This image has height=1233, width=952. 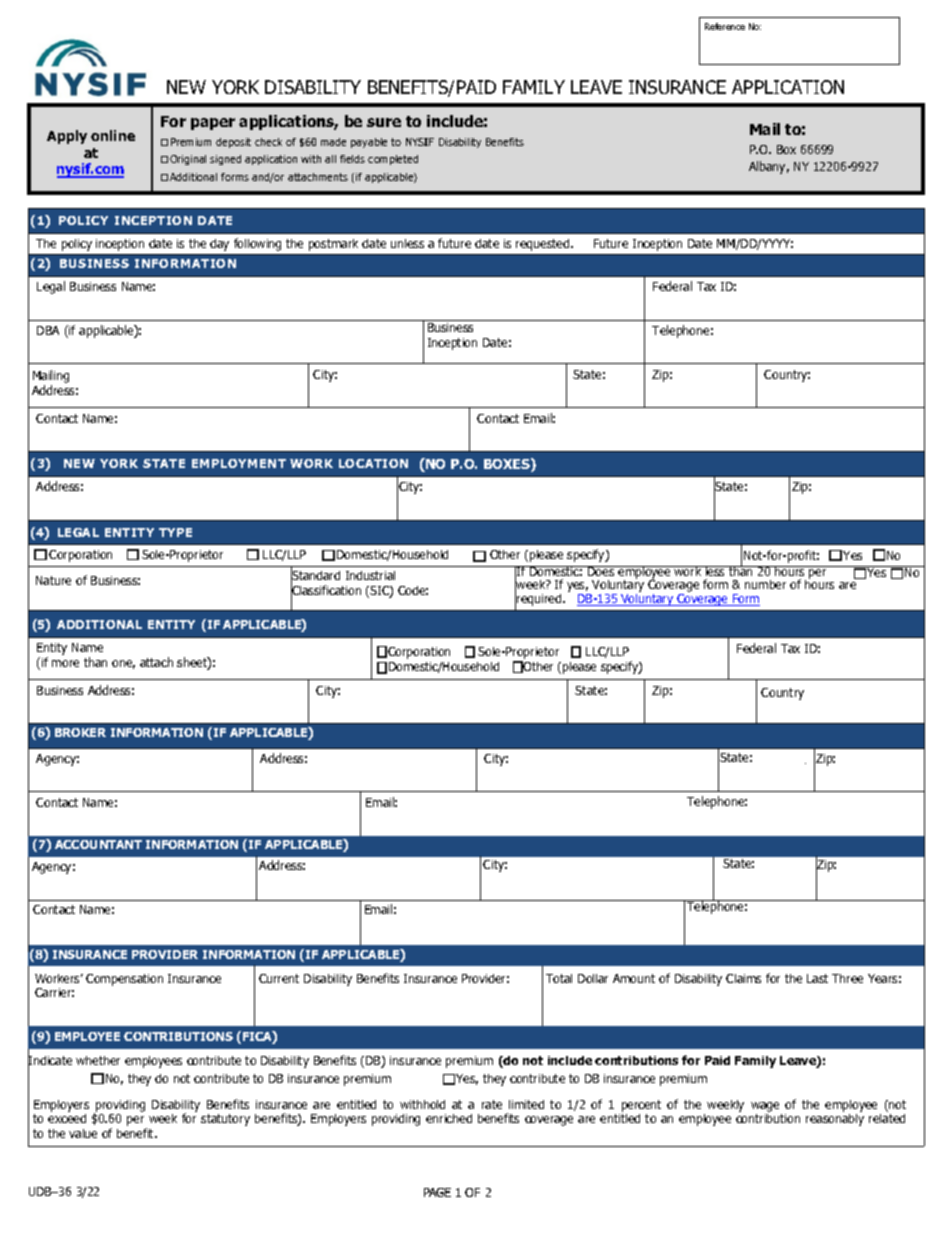 I want to click on value, so click(x=83, y=1133).
